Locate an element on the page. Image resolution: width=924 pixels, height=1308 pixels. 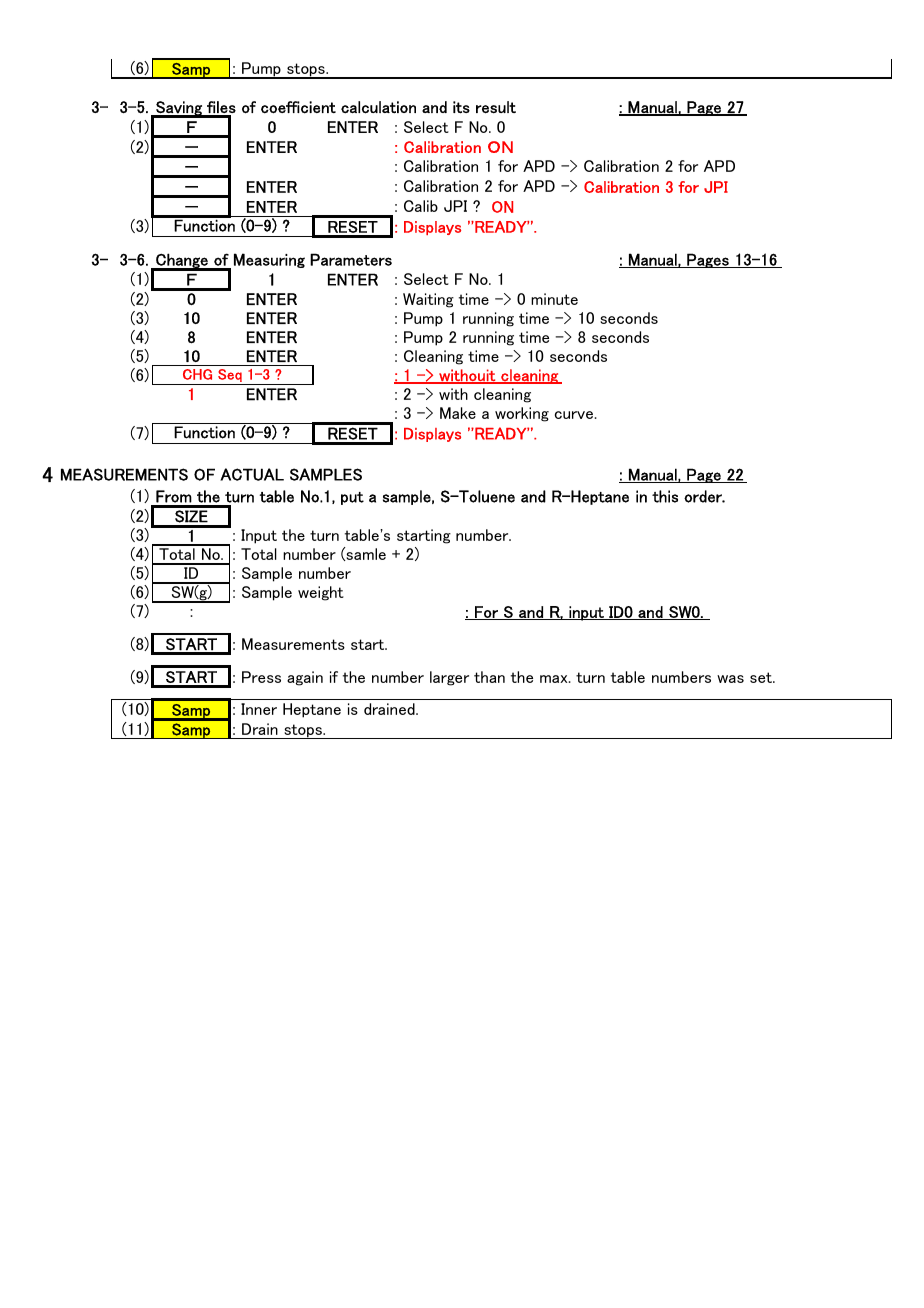
Waiting is located at coordinates (428, 300).
